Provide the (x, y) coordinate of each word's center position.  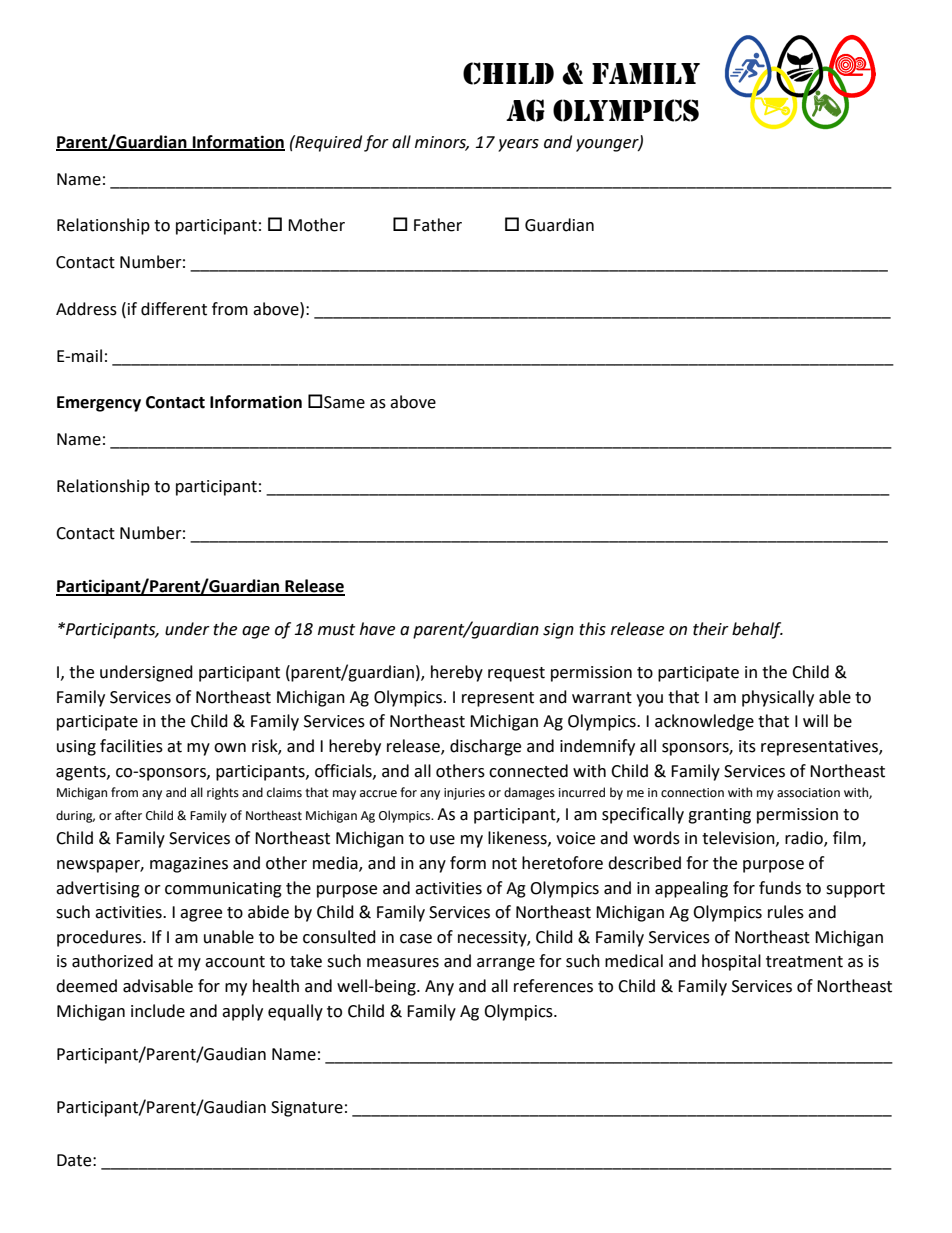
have (377, 629)
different (174, 309)
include (158, 1011)
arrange (506, 964)
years (518, 145)
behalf (757, 630)
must (336, 630)
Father (438, 225)
